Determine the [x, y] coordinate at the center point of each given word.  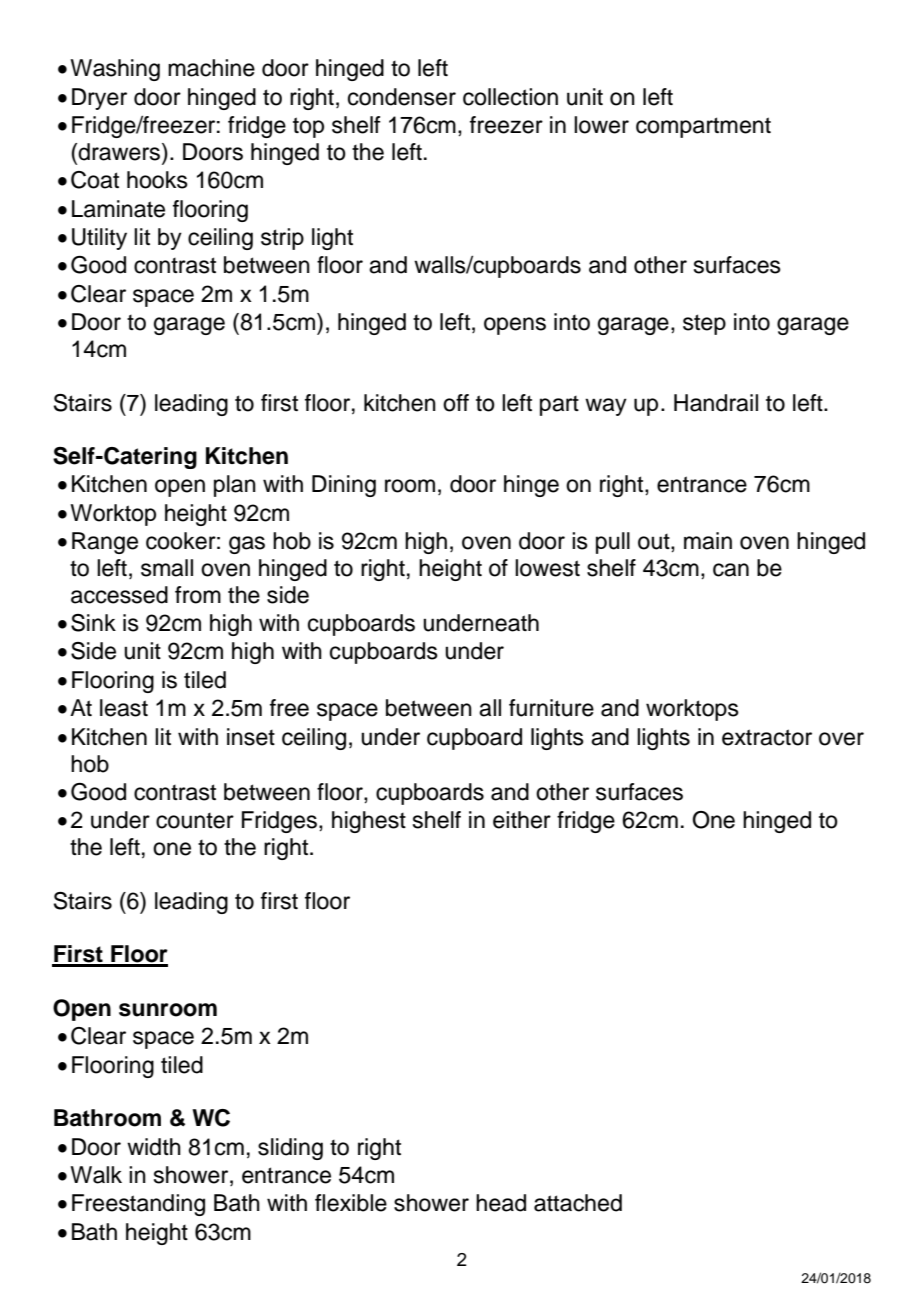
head [501, 1203]
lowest [547, 568]
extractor [767, 737]
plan [235, 486]
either [522, 820]
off [456, 403]
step [704, 324]
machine [211, 68]
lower [601, 125]
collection [510, 97]
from [198, 595]
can [731, 570]
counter [195, 821]
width [154, 1147]
